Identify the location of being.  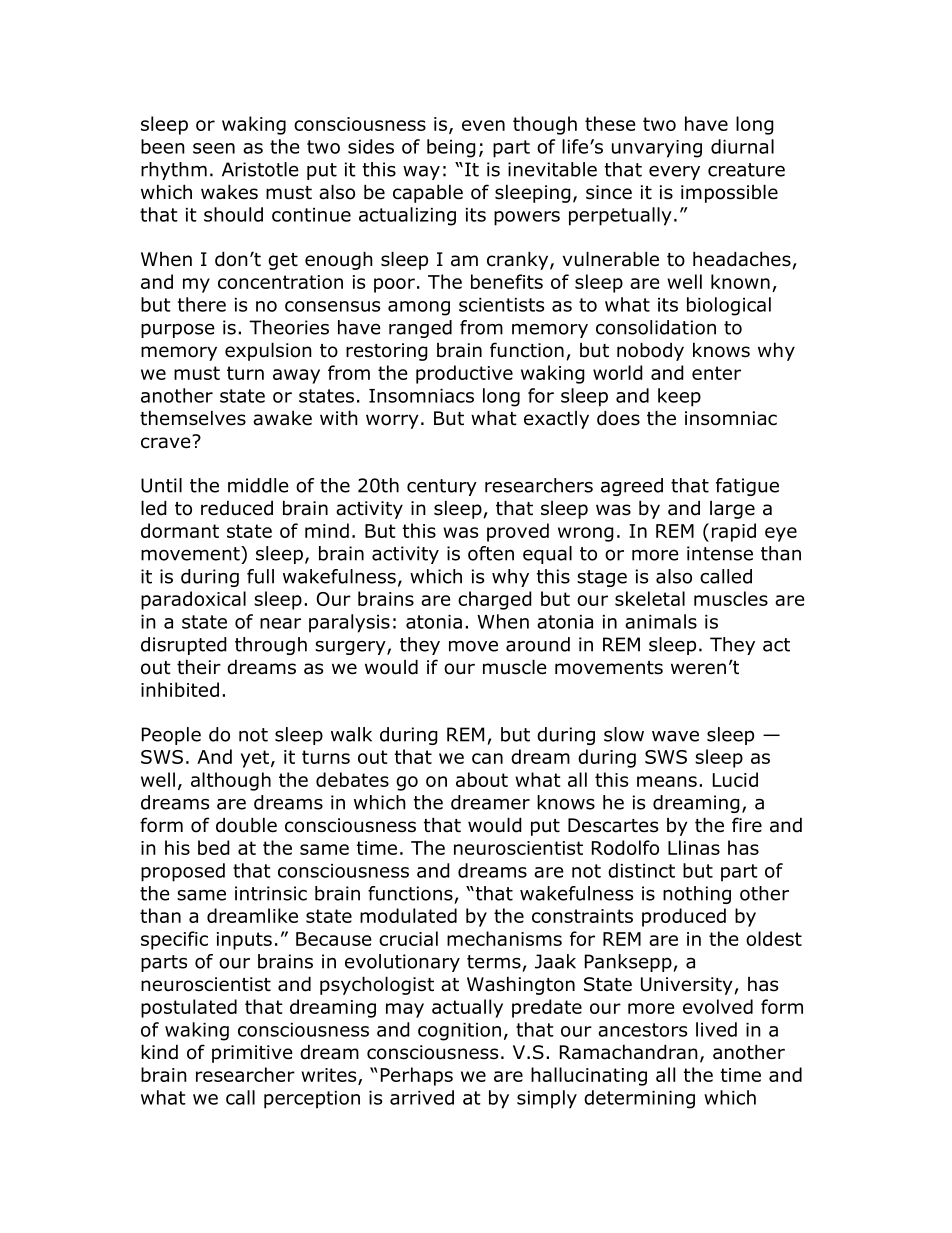
(451, 148).
